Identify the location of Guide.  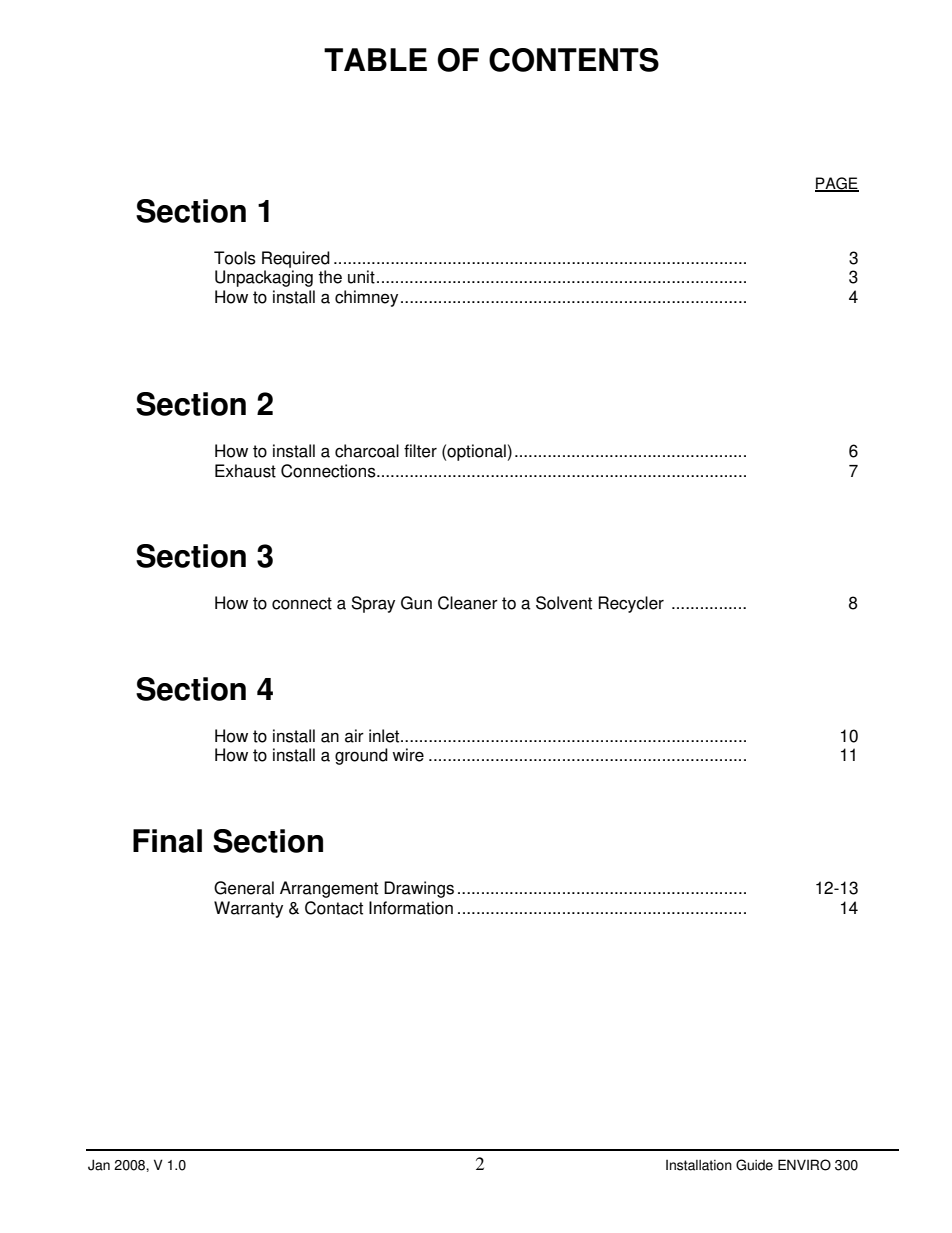
(754, 1165).
